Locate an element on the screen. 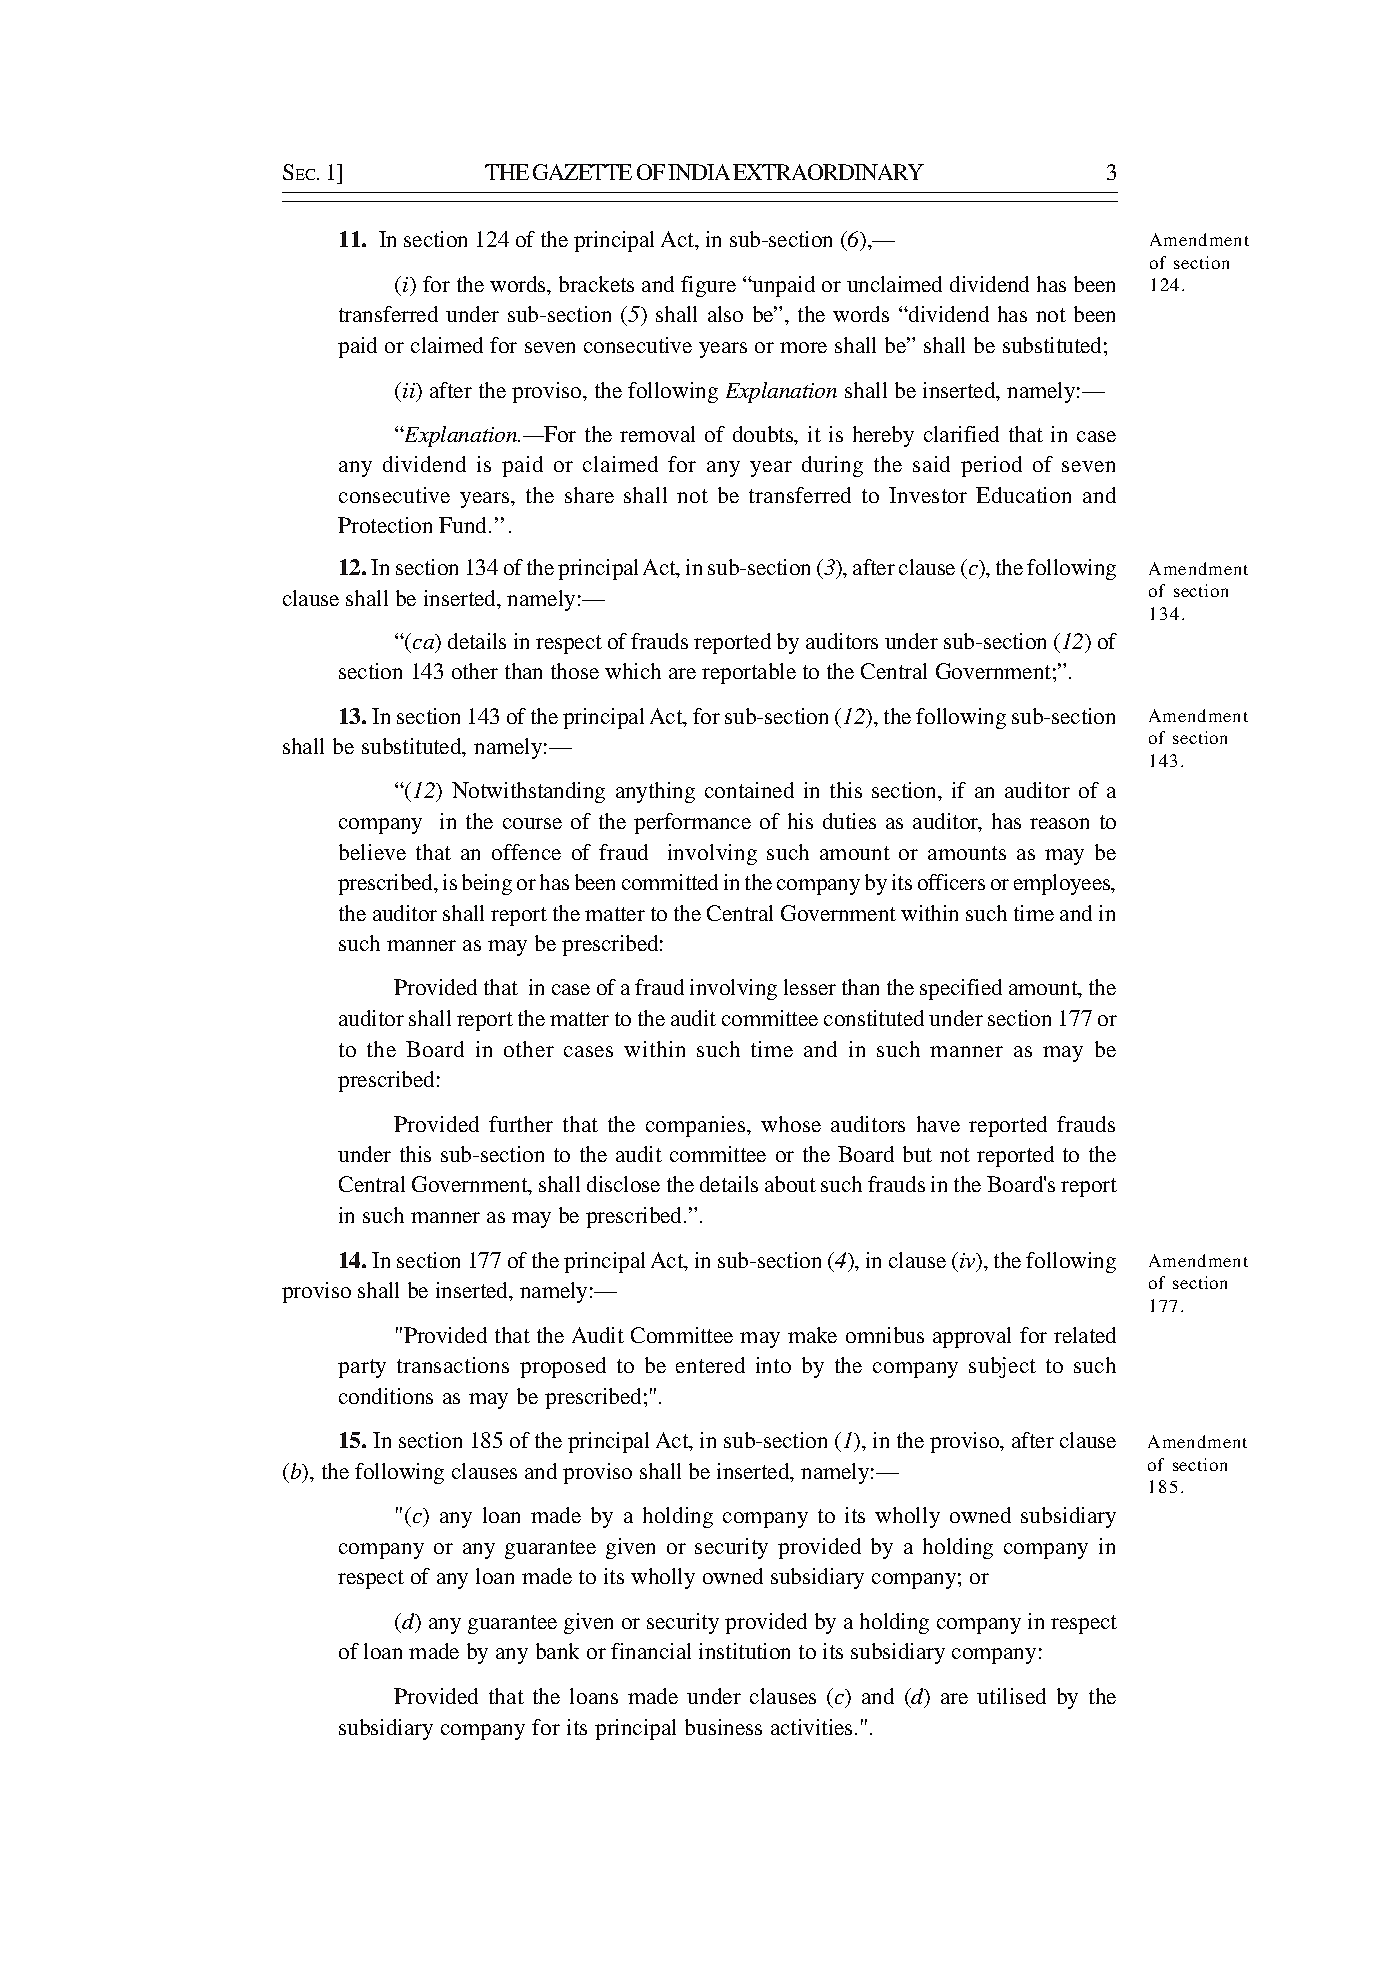 The height and width of the screenshot is (1975, 1395). INDIA is located at coordinates (699, 172).
